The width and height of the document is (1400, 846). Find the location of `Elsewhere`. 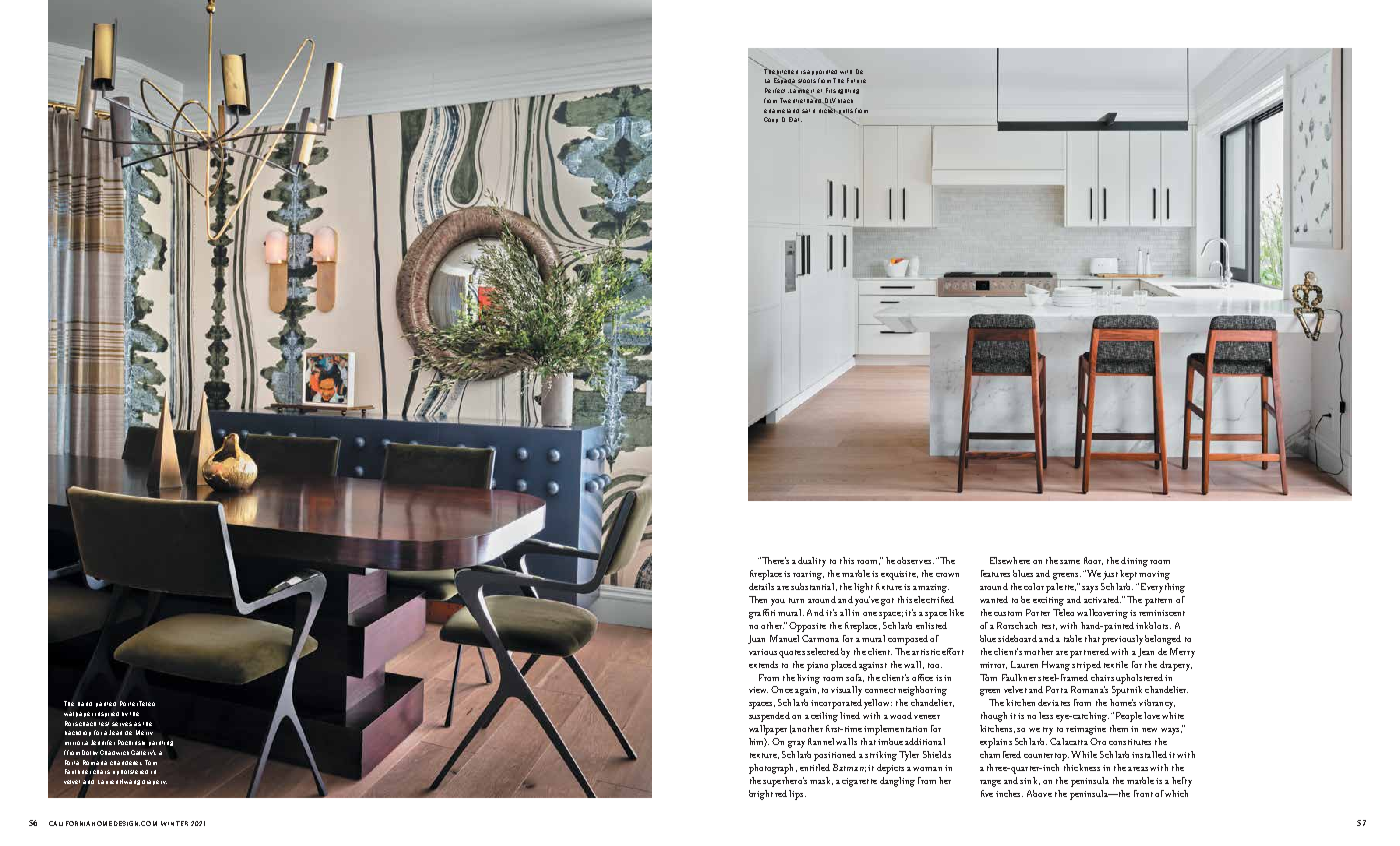

Elsewhere is located at coordinates (1010, 560).
